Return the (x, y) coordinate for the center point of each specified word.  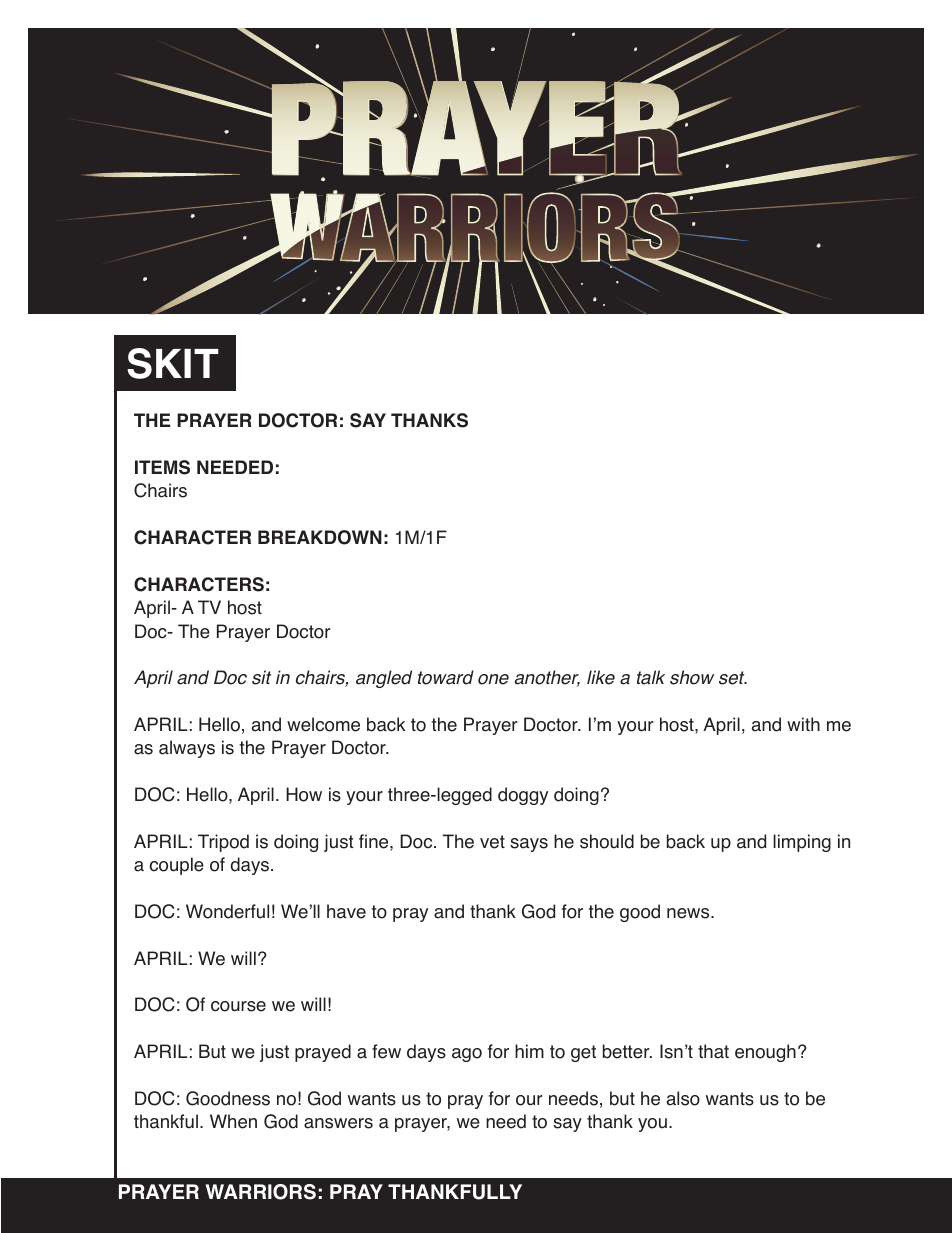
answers (338, 1123)
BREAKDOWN (320, 537)
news (689, 913)
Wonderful (227, 911)
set (733, 678)
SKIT (173, 363)
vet (492, 842)
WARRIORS (261, 1192)
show (692, 677)
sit (261, 677)
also (683, 1098)
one (493, 679)
